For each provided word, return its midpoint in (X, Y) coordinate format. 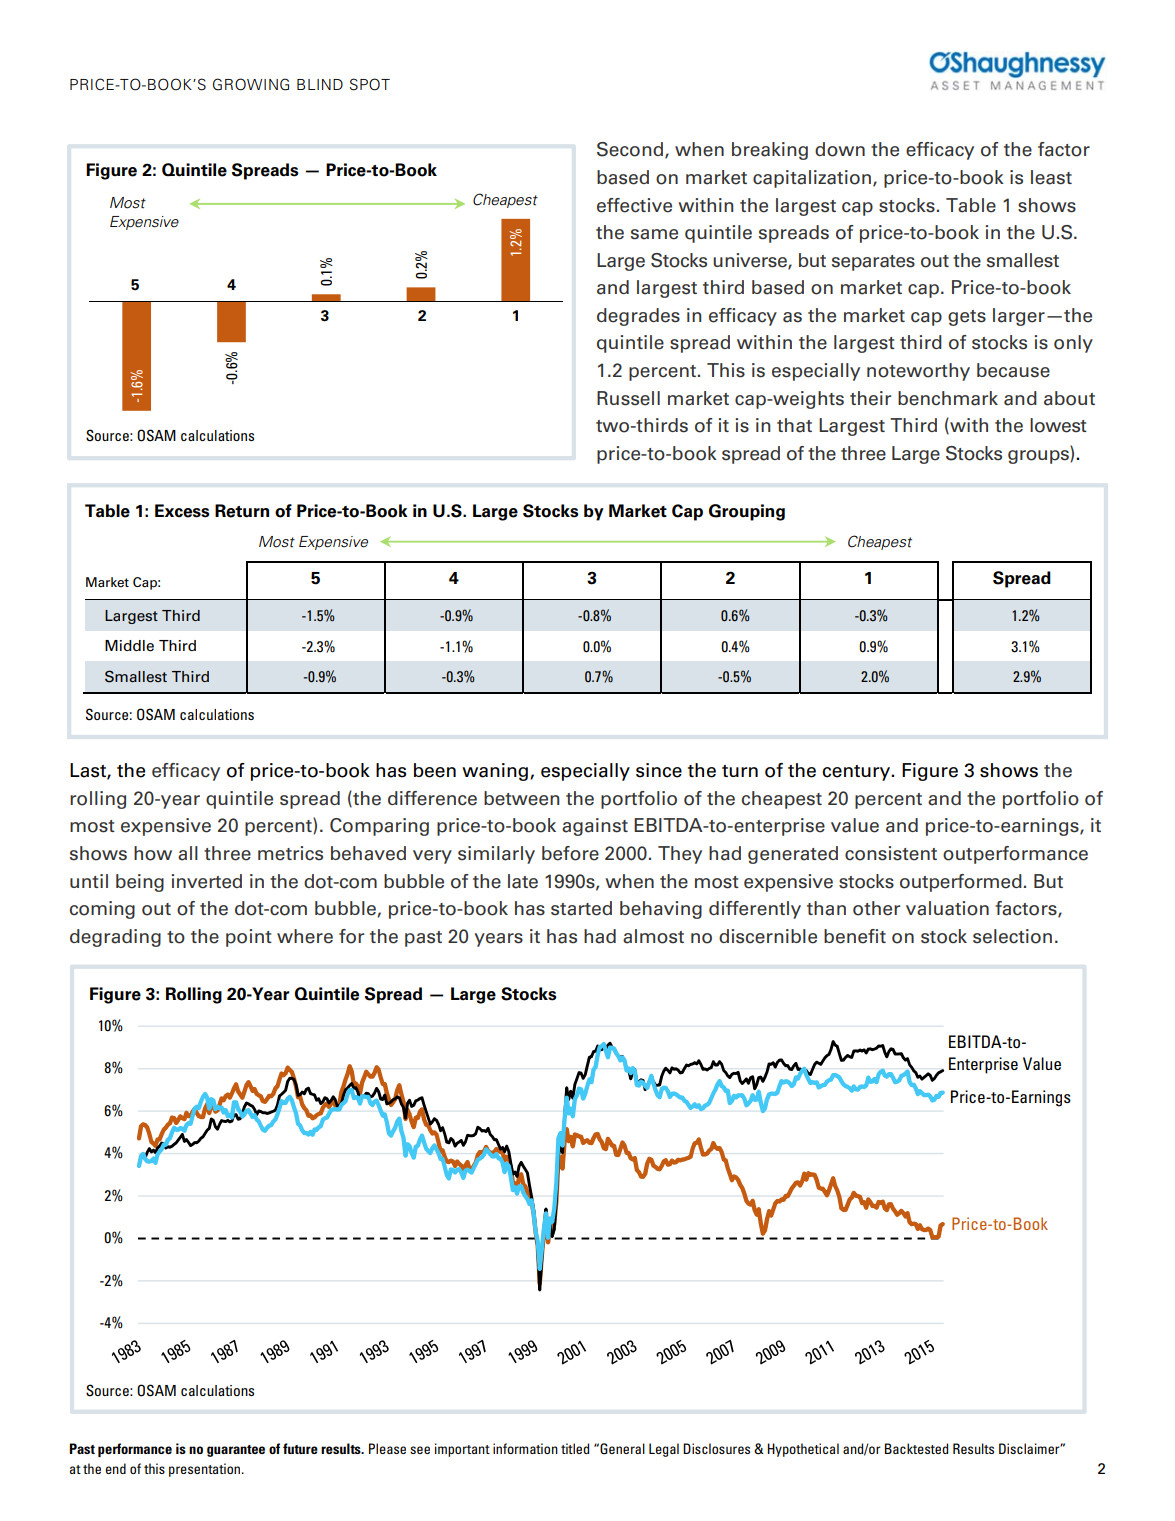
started (581, 908)
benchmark (948, 398)
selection (1012, 936)
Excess (182, 511)
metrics (290, 853)
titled (575, 1448)
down (840, 149)
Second (630, 149)
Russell (628, 398)
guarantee (236, 1451)
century (857, 773)
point (249, 938)
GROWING (251, 84)
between (522, 798)
